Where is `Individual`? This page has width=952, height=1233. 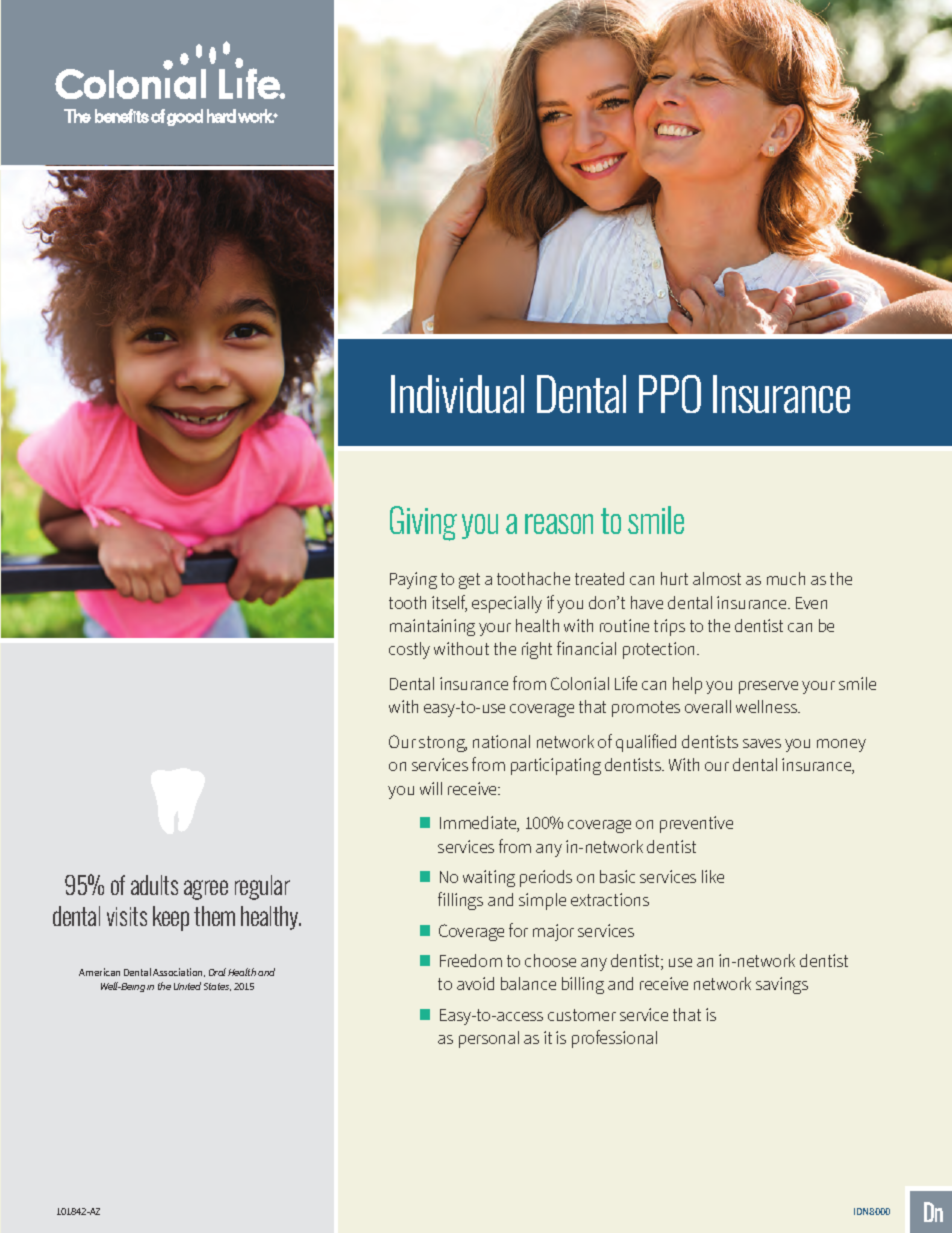
Individual is located at coordinates (457, 394).
